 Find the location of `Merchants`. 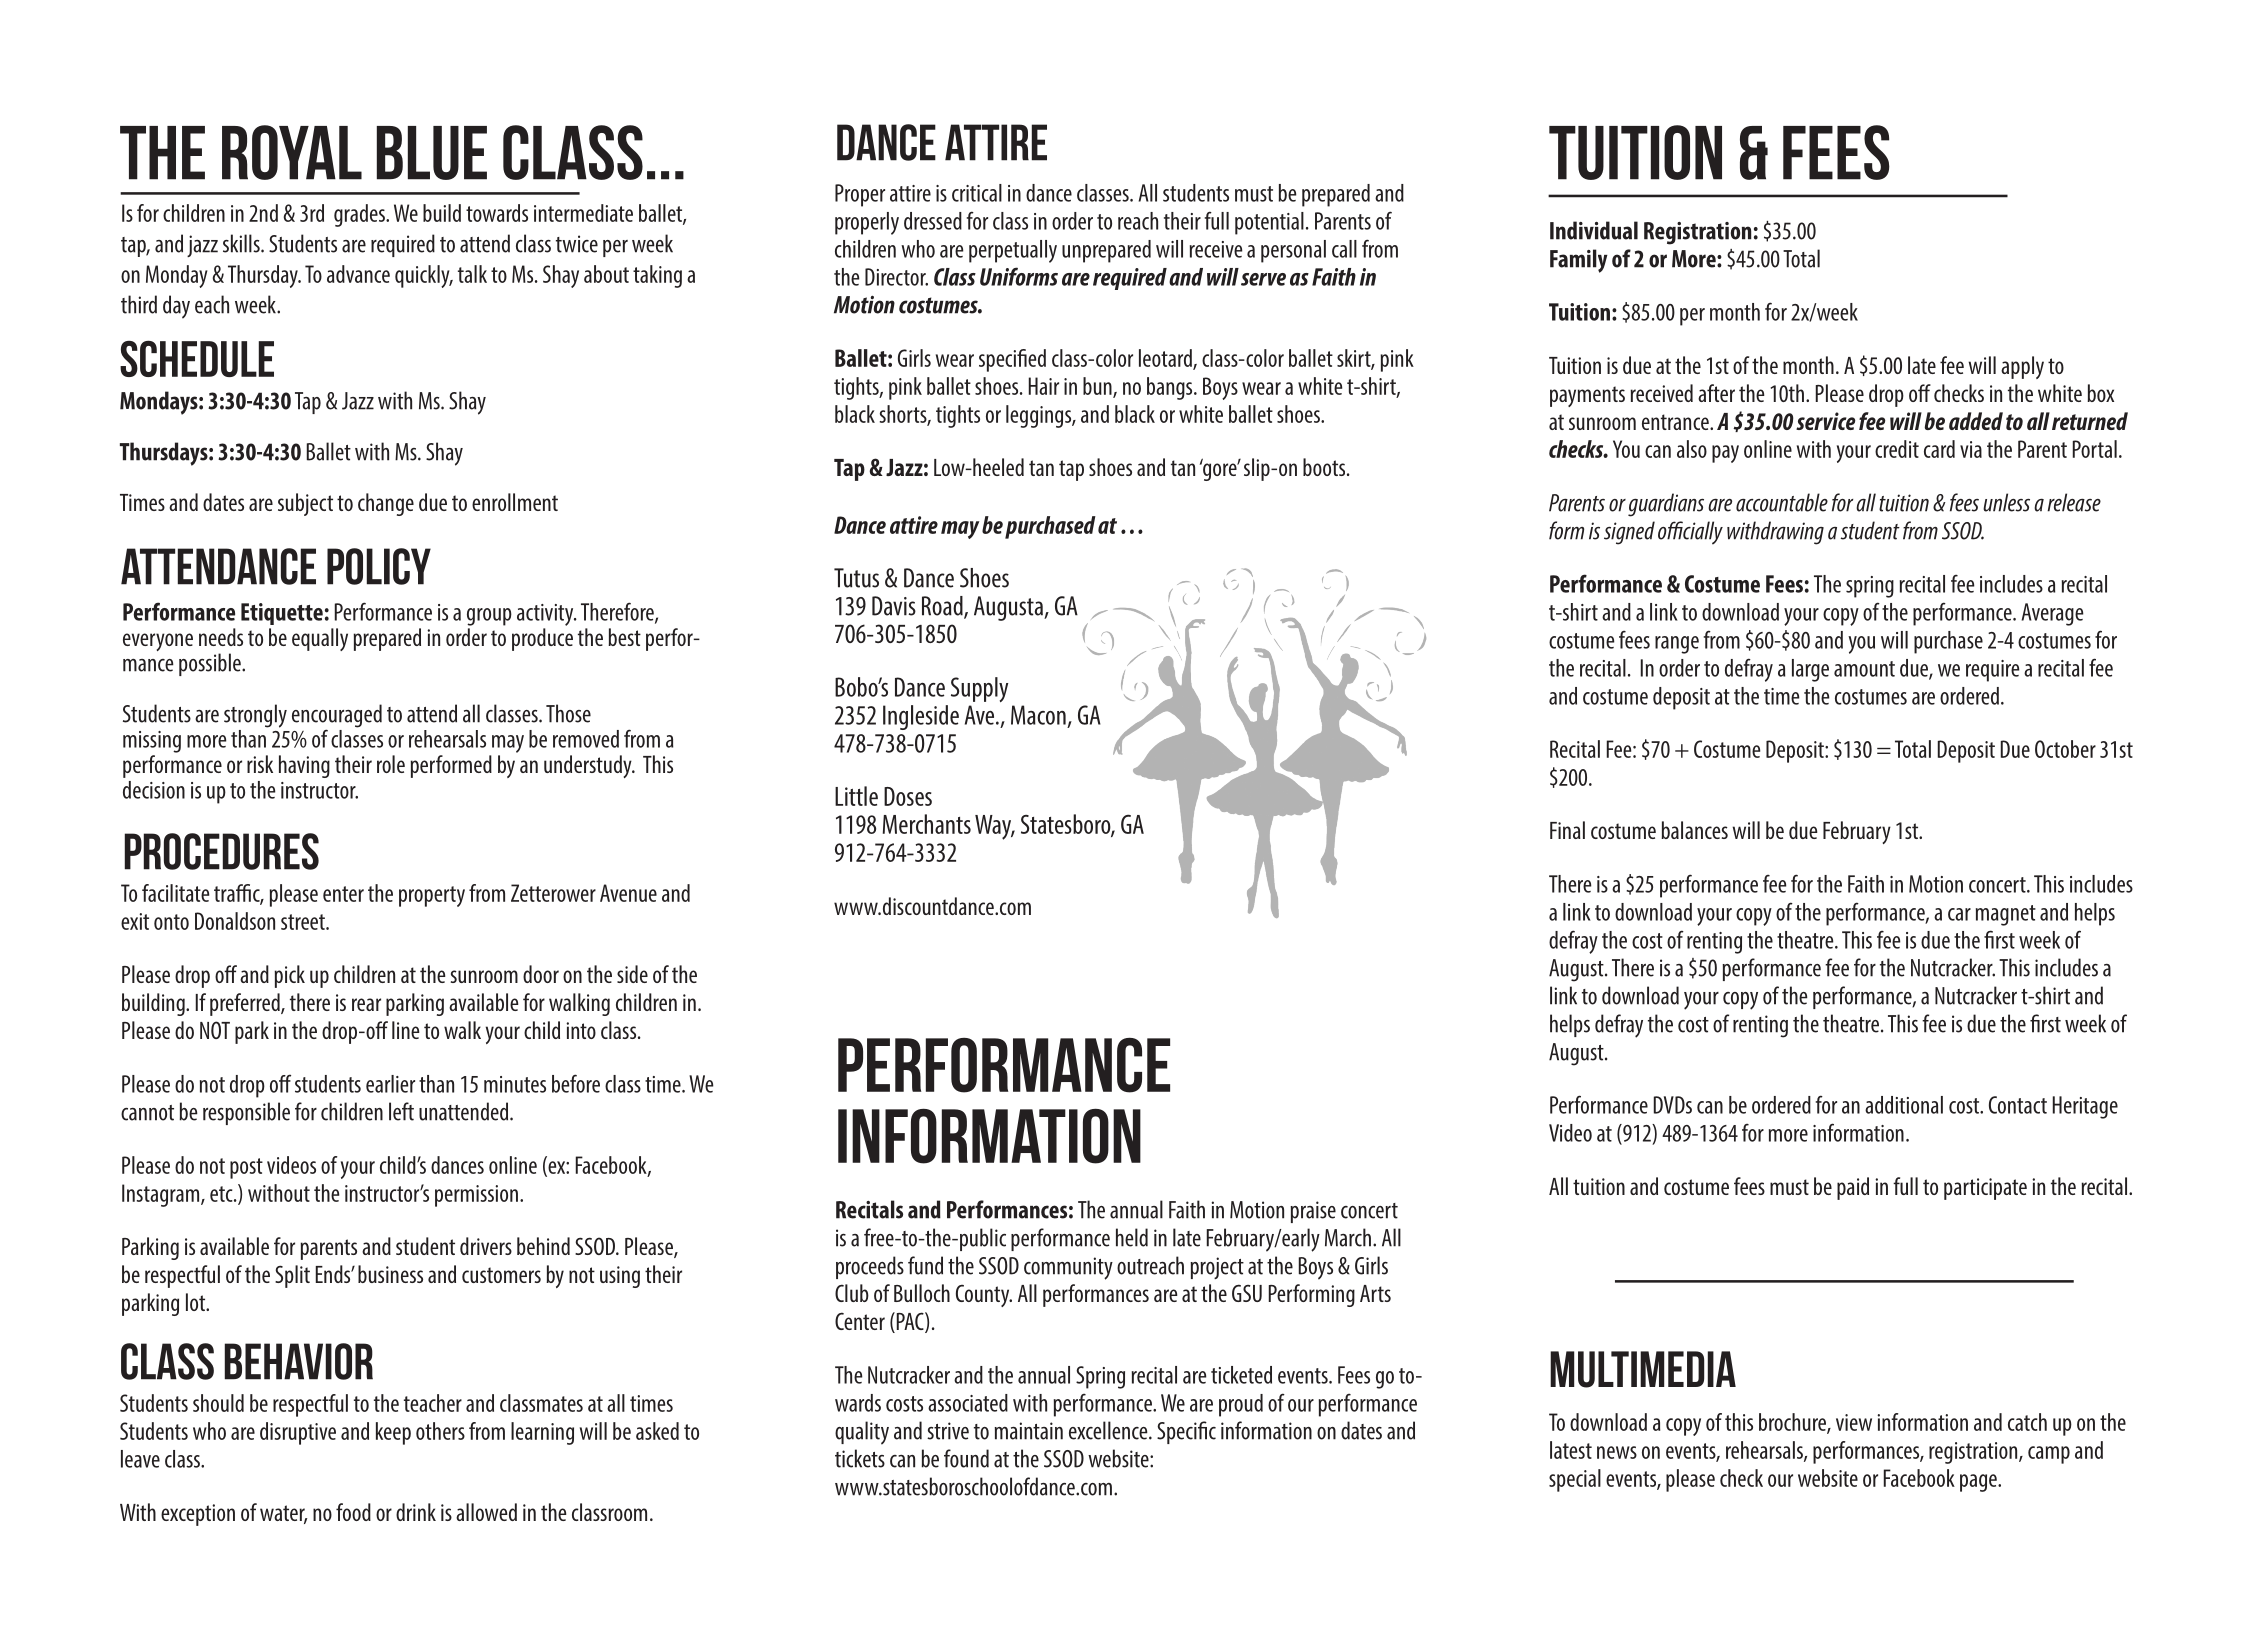

Merchants is located at coordinates (927, 824).
